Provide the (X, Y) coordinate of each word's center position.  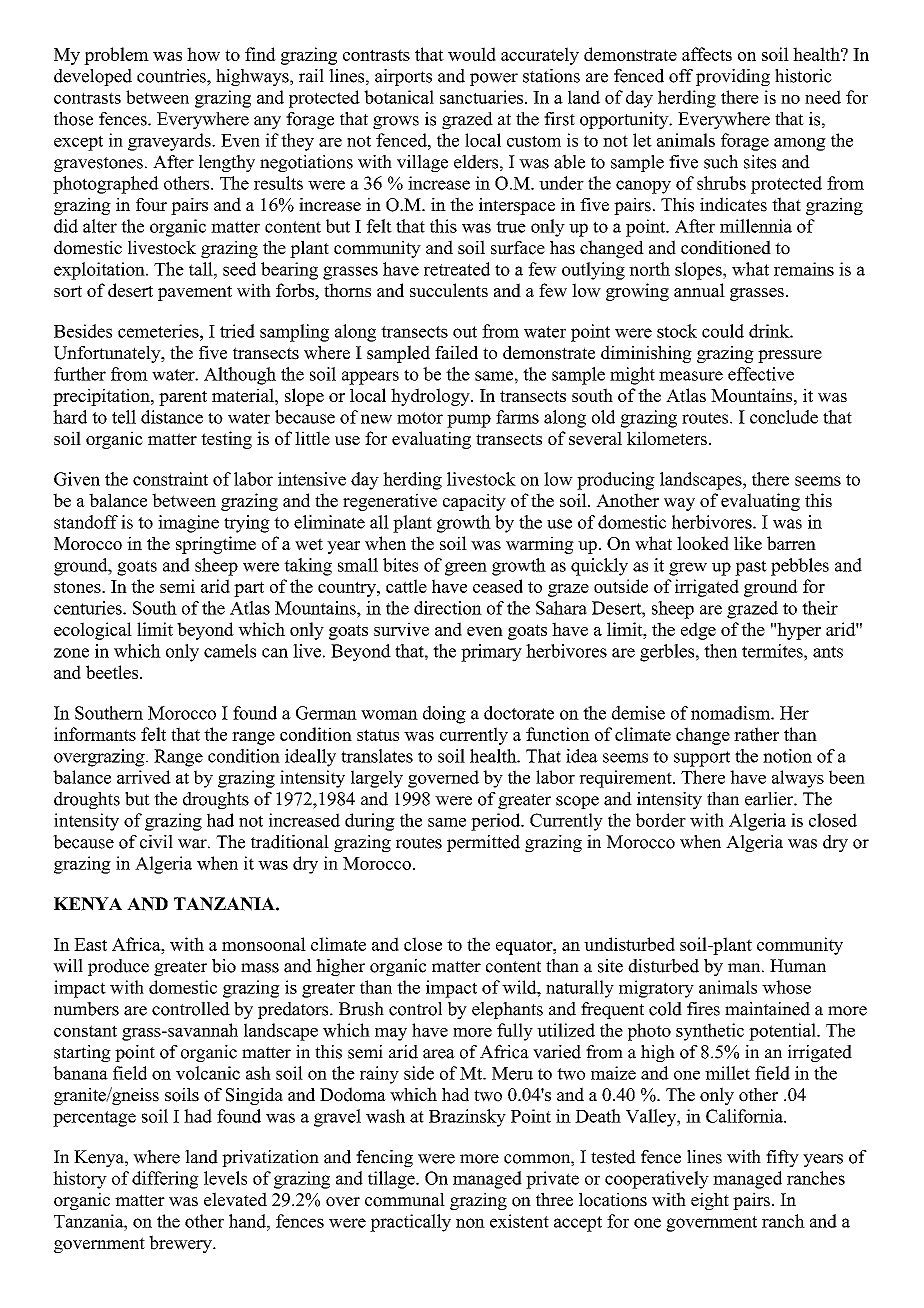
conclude (784, 417)
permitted (483, 843)
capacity (474, 502)
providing (733, 77)
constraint (170, 479)
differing (165, 1180)
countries (172, 76)
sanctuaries (481, 97)
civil (156, 842)
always (798, 779)
